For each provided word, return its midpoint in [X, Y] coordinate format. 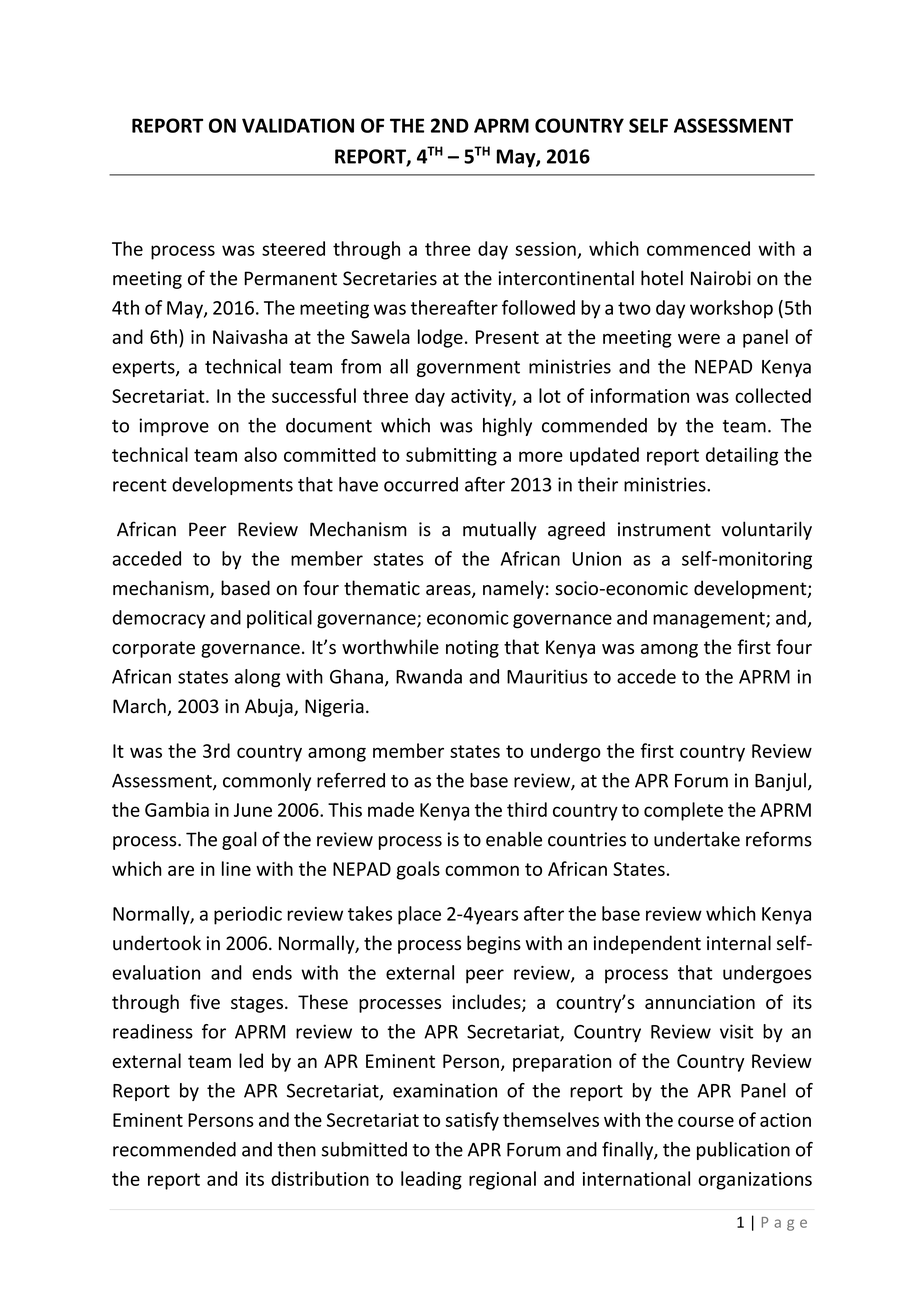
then [296, 1149]
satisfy [472, 1121]
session [545, 249]
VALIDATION [298, 125]
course [706, 1121]
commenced [698, 248]
